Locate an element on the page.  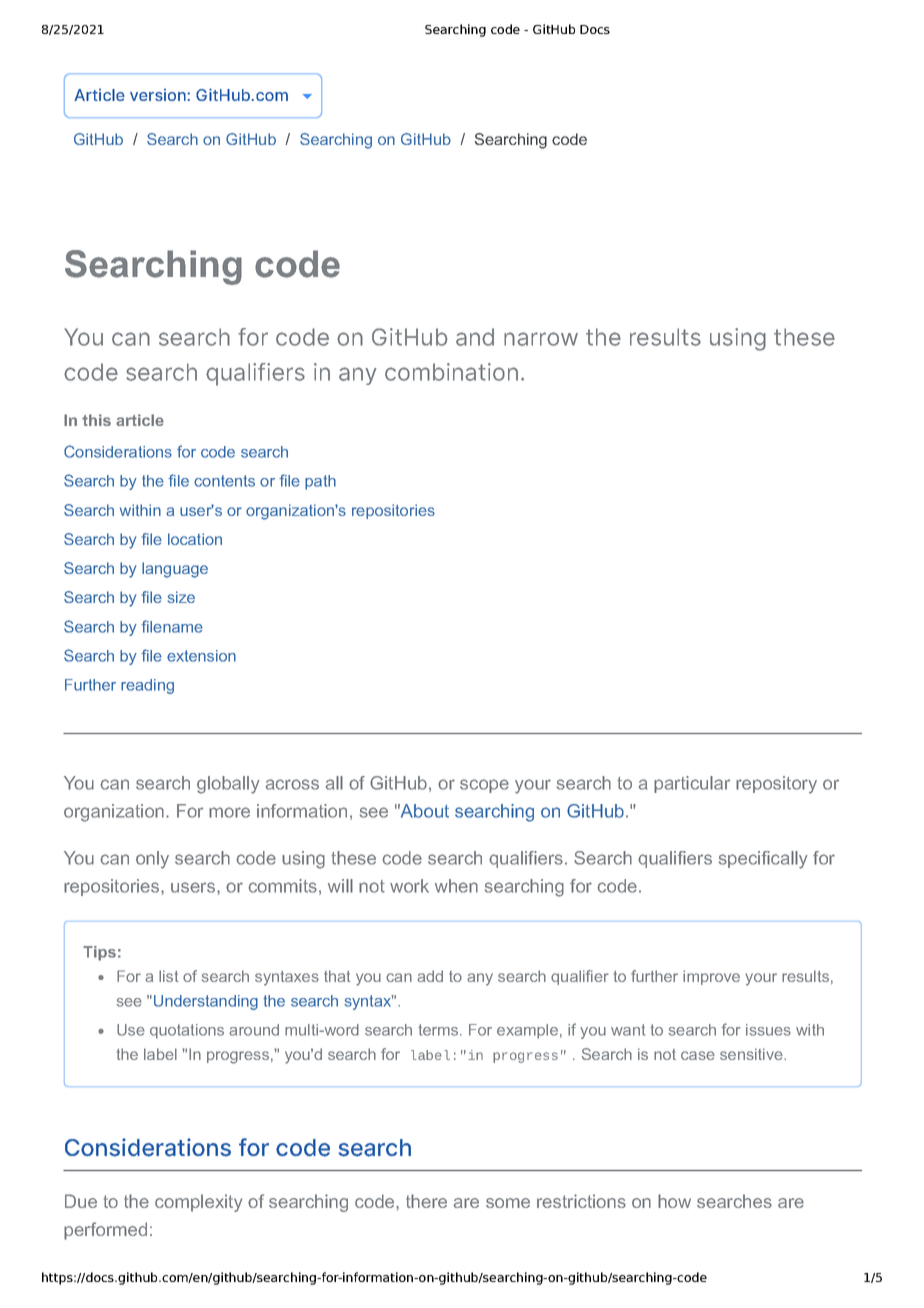
particular is located at coordinates (692, 784).
